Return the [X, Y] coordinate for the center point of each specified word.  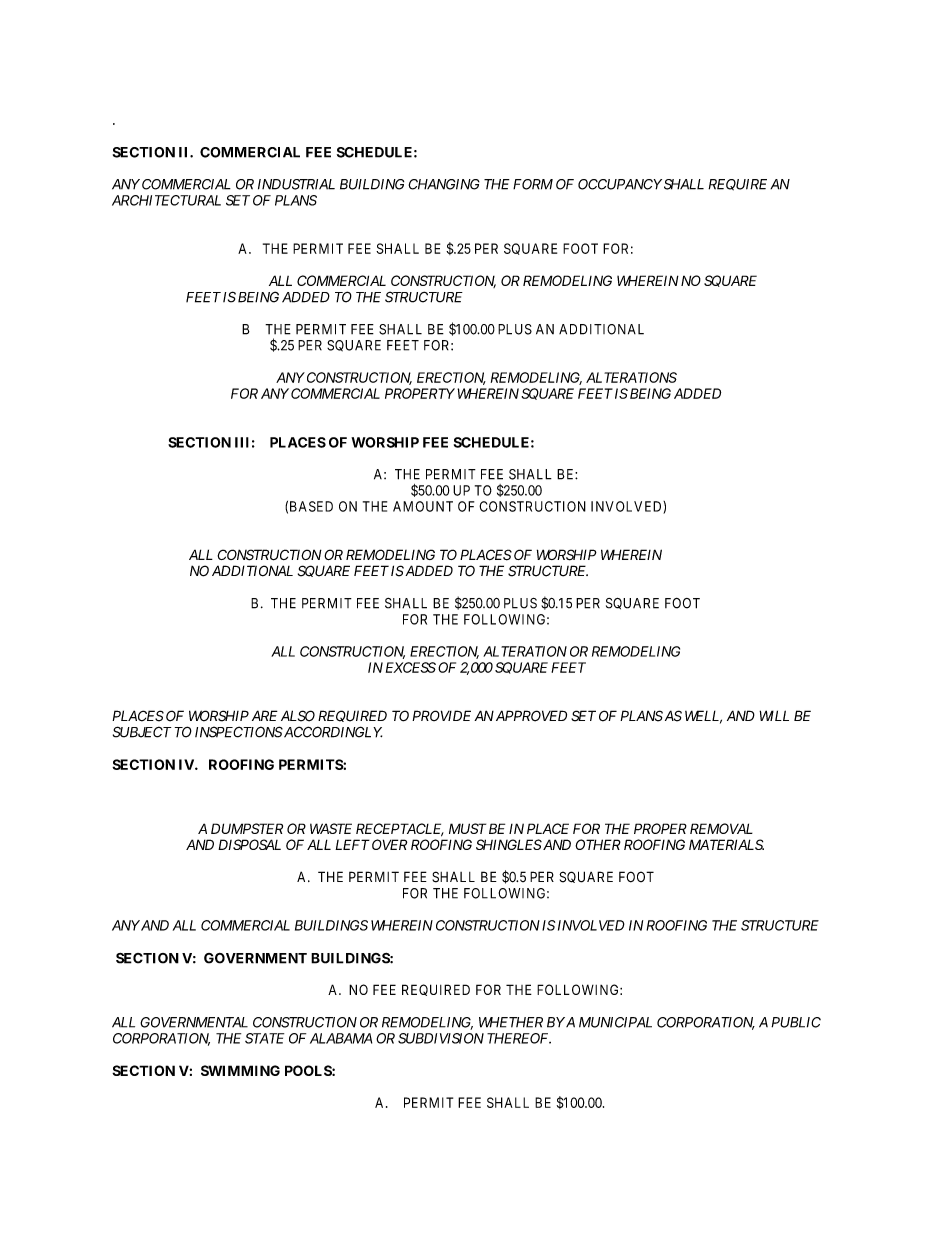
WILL [774, 715]
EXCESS [411, 667]
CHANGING [444, 184]
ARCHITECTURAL [166, 200]
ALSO [298, 716]
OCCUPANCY [620, 184]
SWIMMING [240, 1070]
